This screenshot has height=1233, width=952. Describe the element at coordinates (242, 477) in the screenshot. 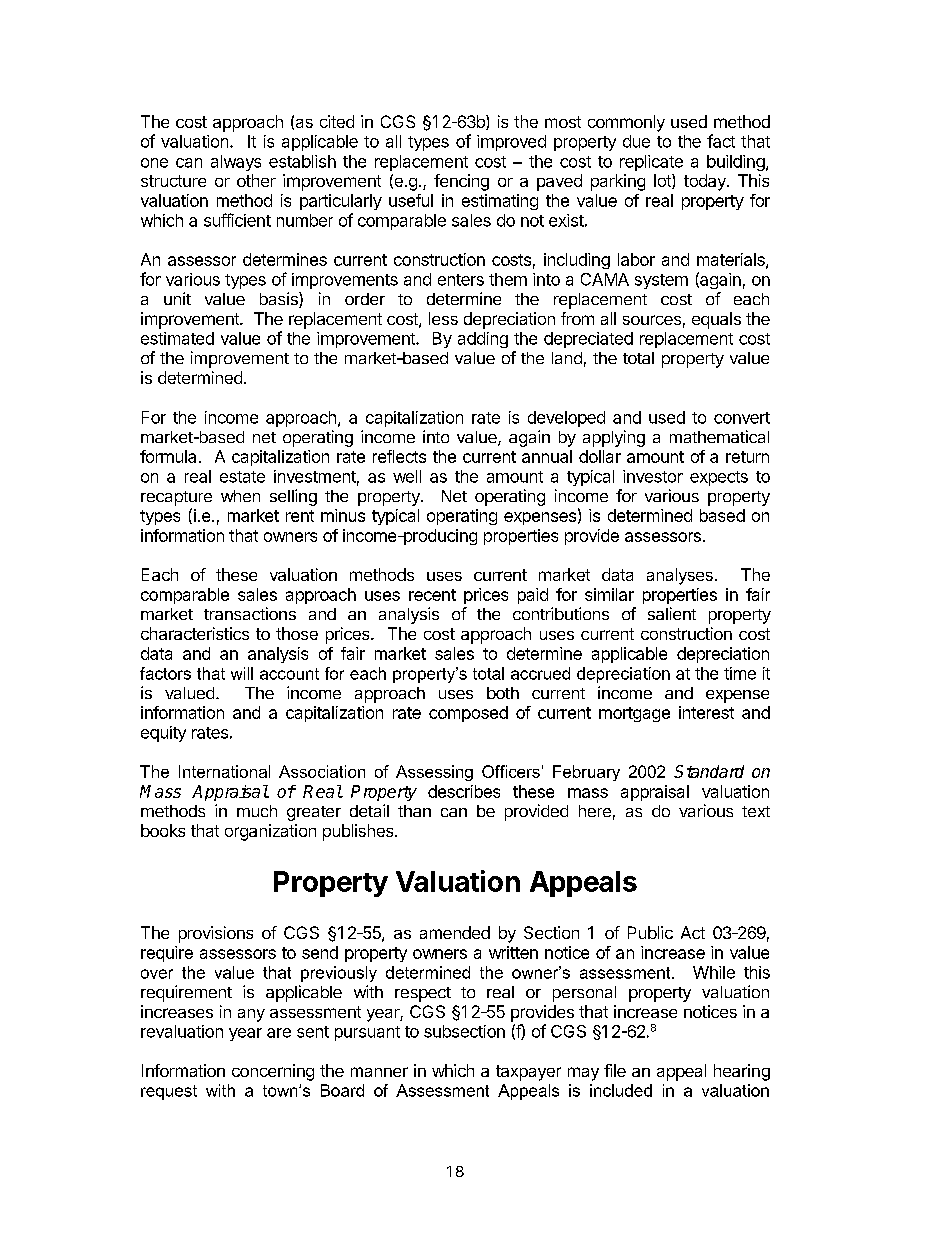

I see `estate` at that location.
